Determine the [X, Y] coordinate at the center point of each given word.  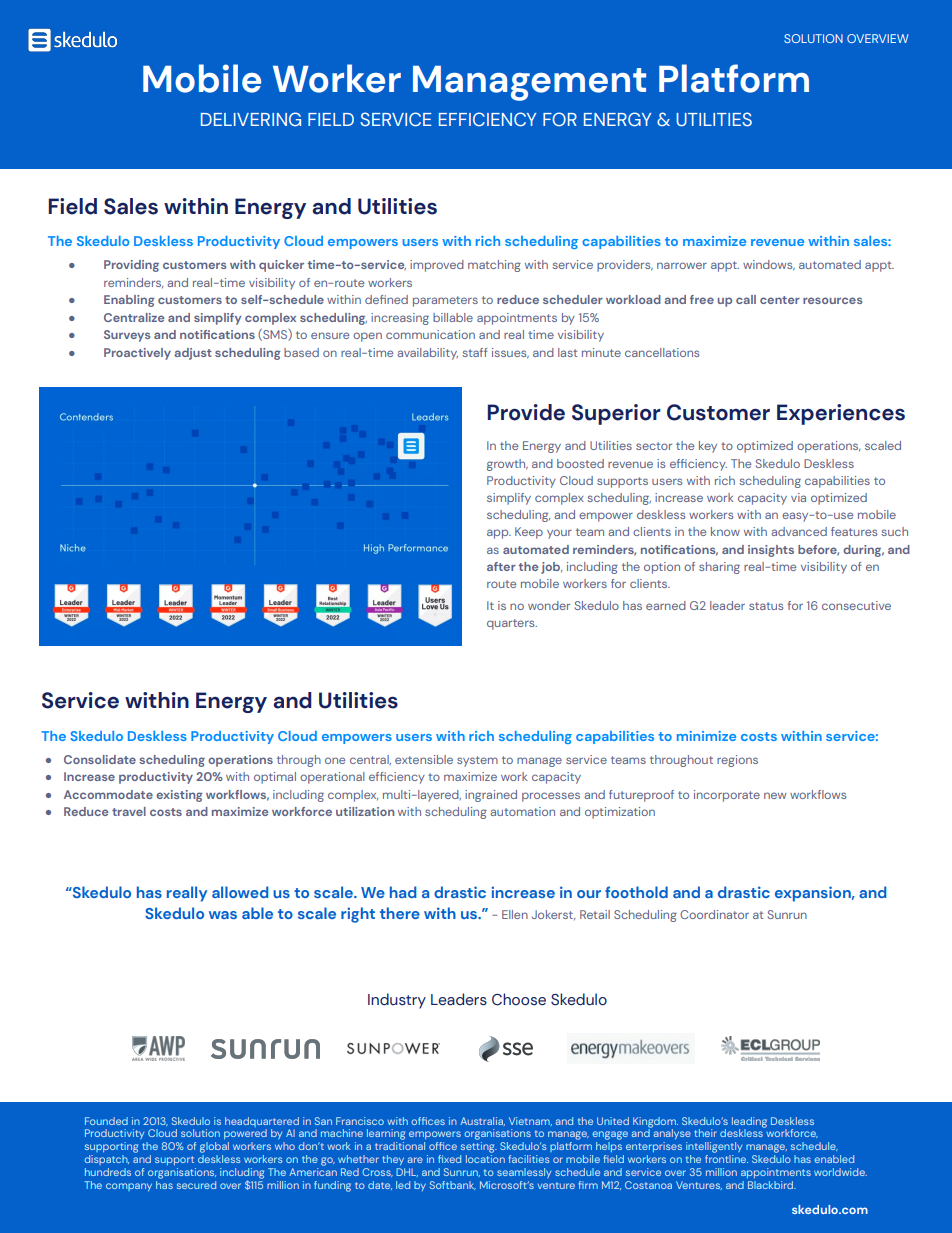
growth [507, 465]
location [485, 1159]
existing [179, 796]
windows [769, 265]
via [798, 497]
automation [522, 811]
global [214, 1147]
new [775, 795]
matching [494, 266]
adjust [193, 354]
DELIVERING [251, 119]
